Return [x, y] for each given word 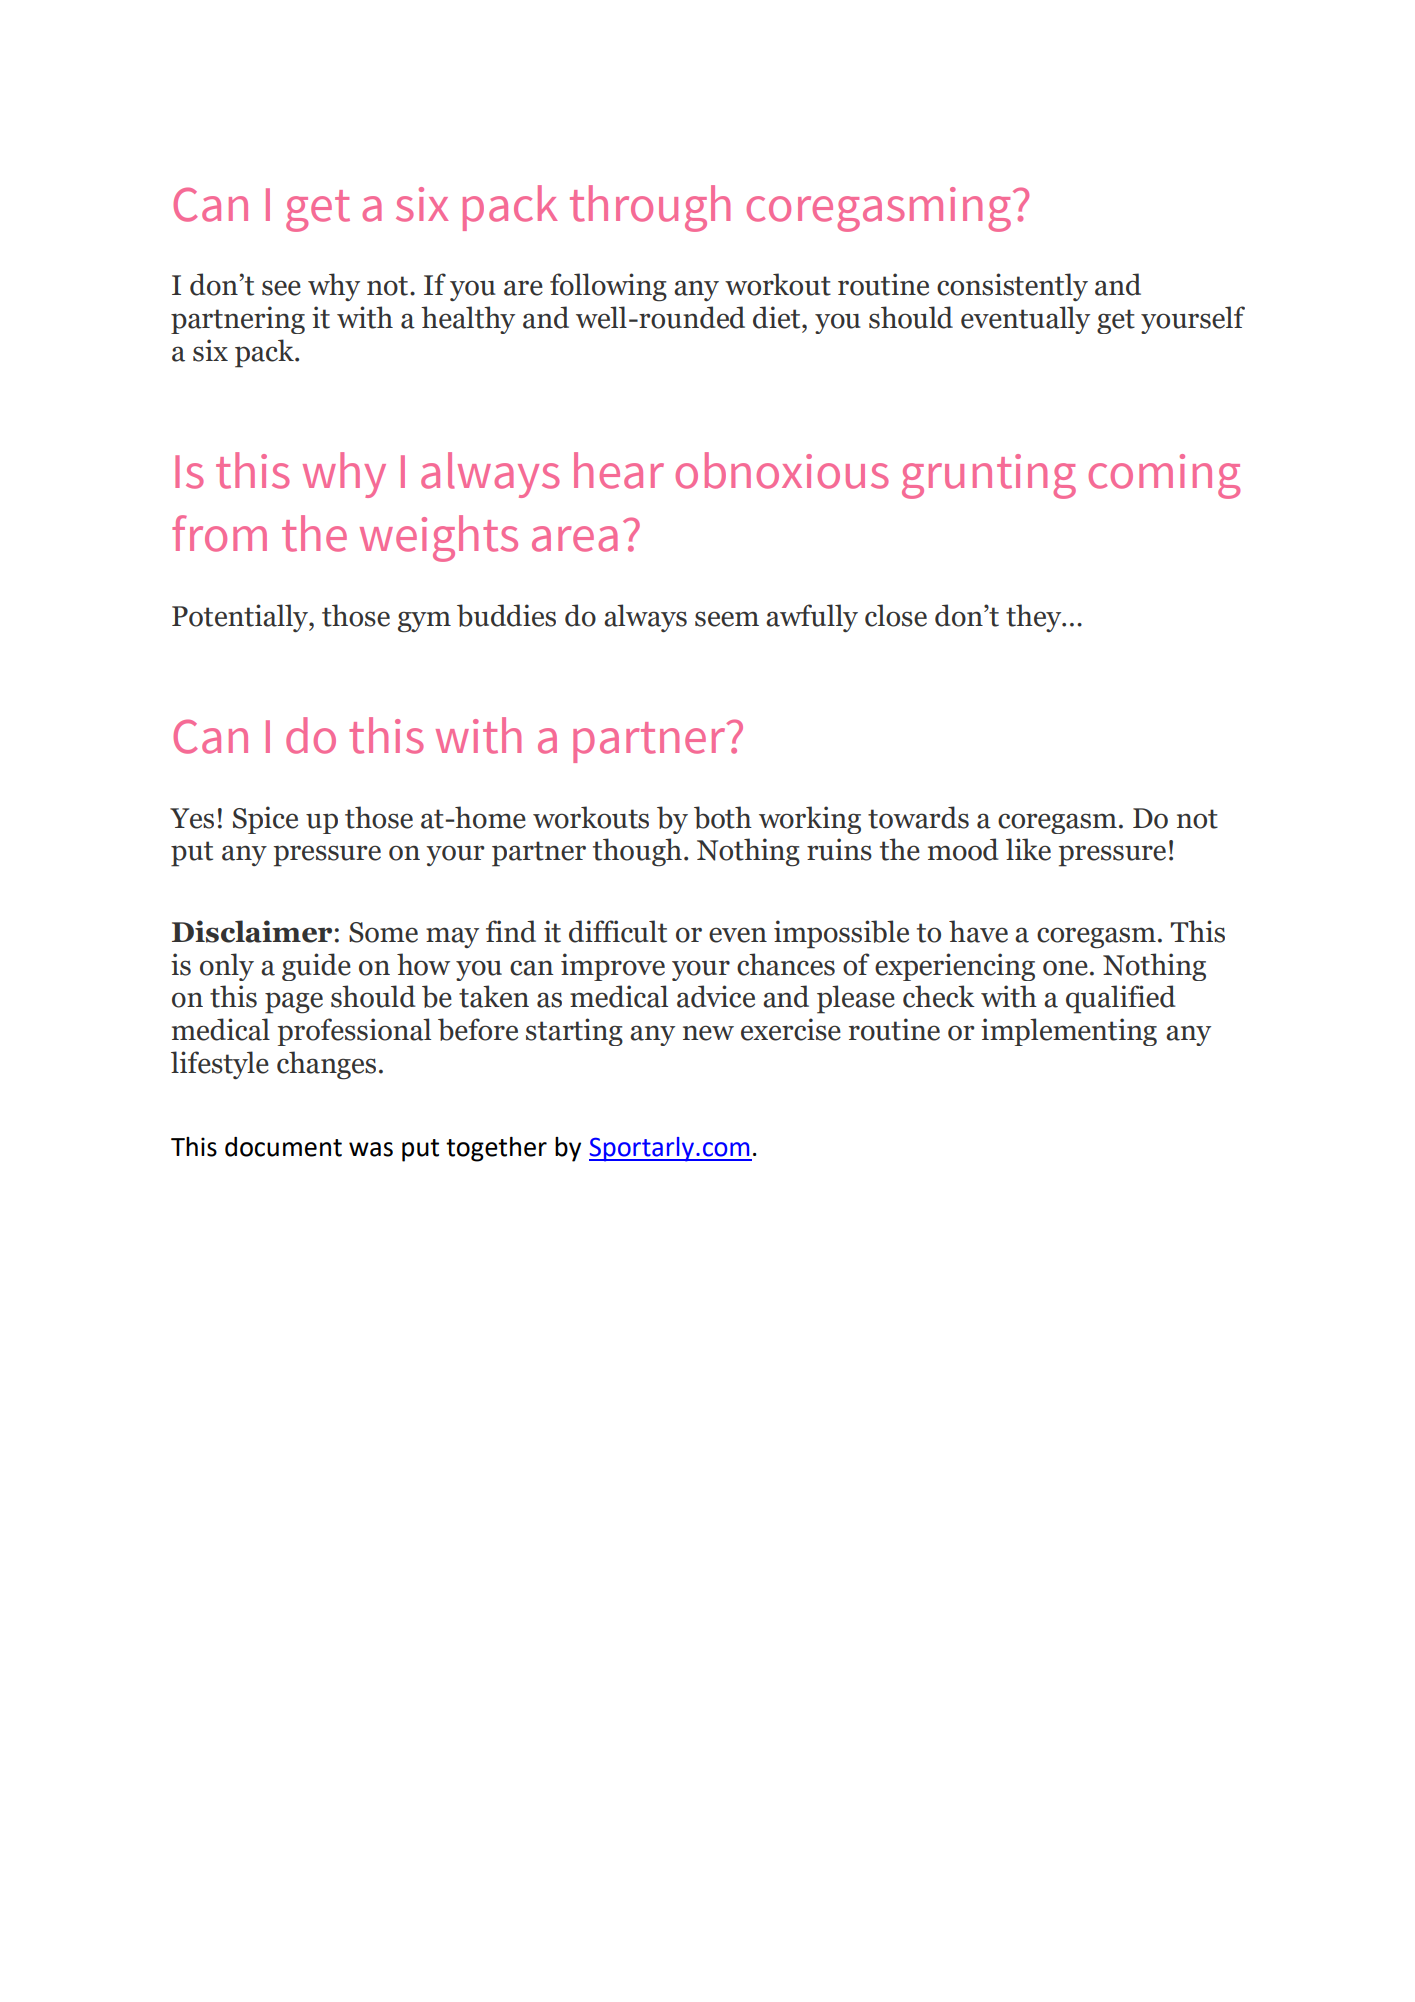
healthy [468, 320]
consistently [1012, 287]
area [574, 539]
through [650, 208]
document [283, 1147]
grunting [989, 476]
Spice [265, 820]
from [219, 533]
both [723, 817]
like [1028, 849]
